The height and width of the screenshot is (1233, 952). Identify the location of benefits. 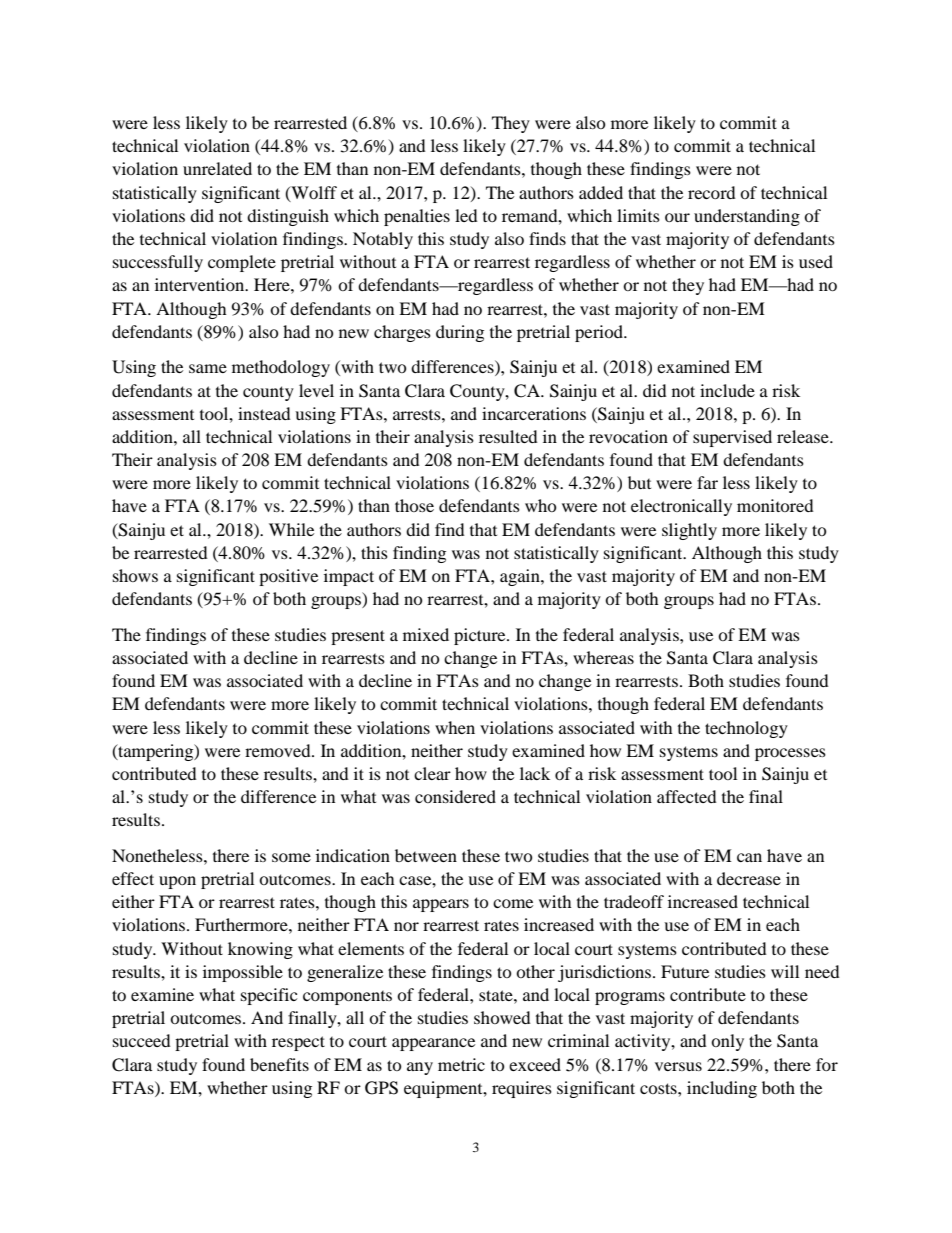
(279, 1064).
